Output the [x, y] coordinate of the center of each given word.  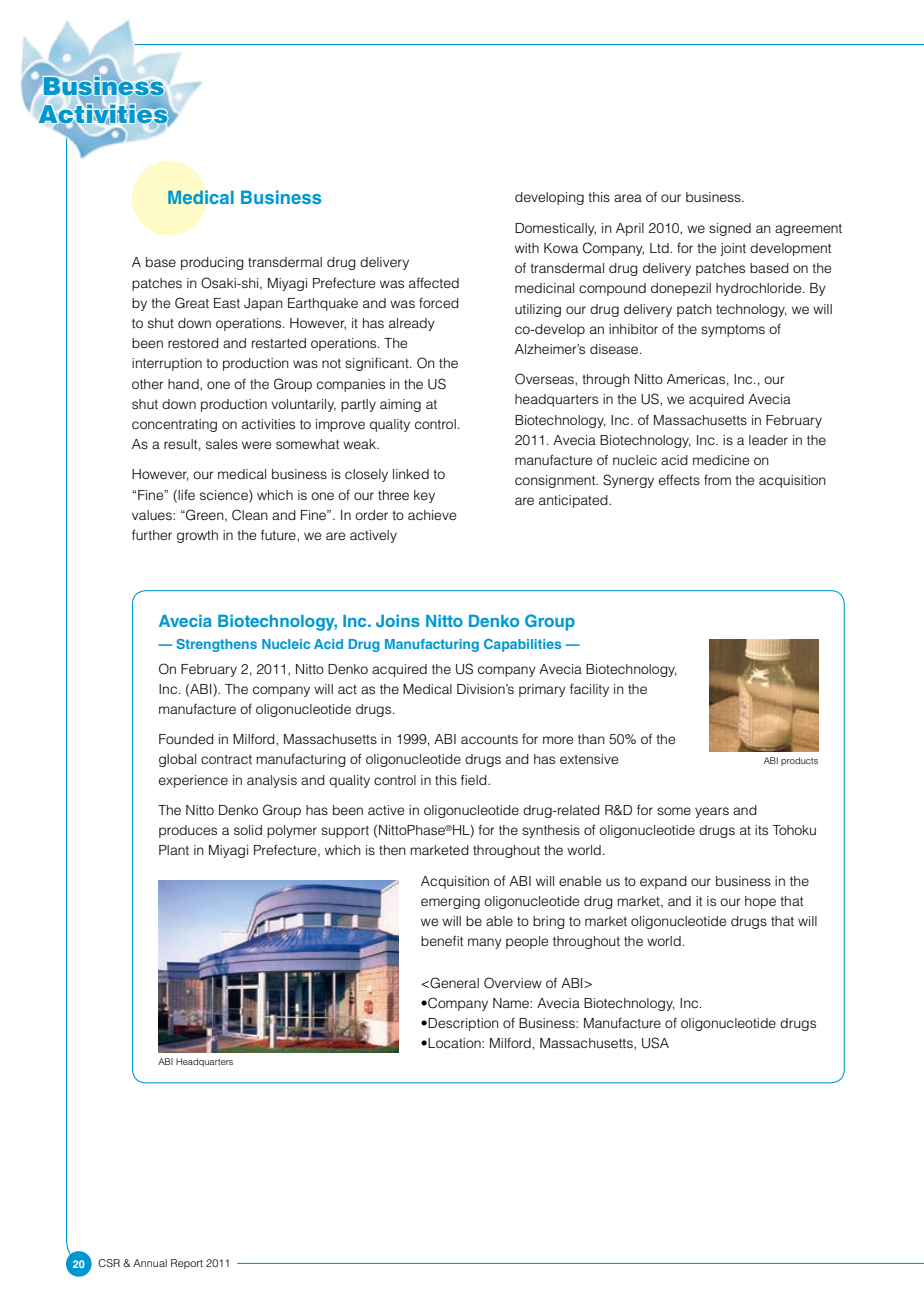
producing [212, 263]
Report [187, 1264]
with [527, 248]
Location [455, 1043]
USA [655, 1043]
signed [730, 229]
